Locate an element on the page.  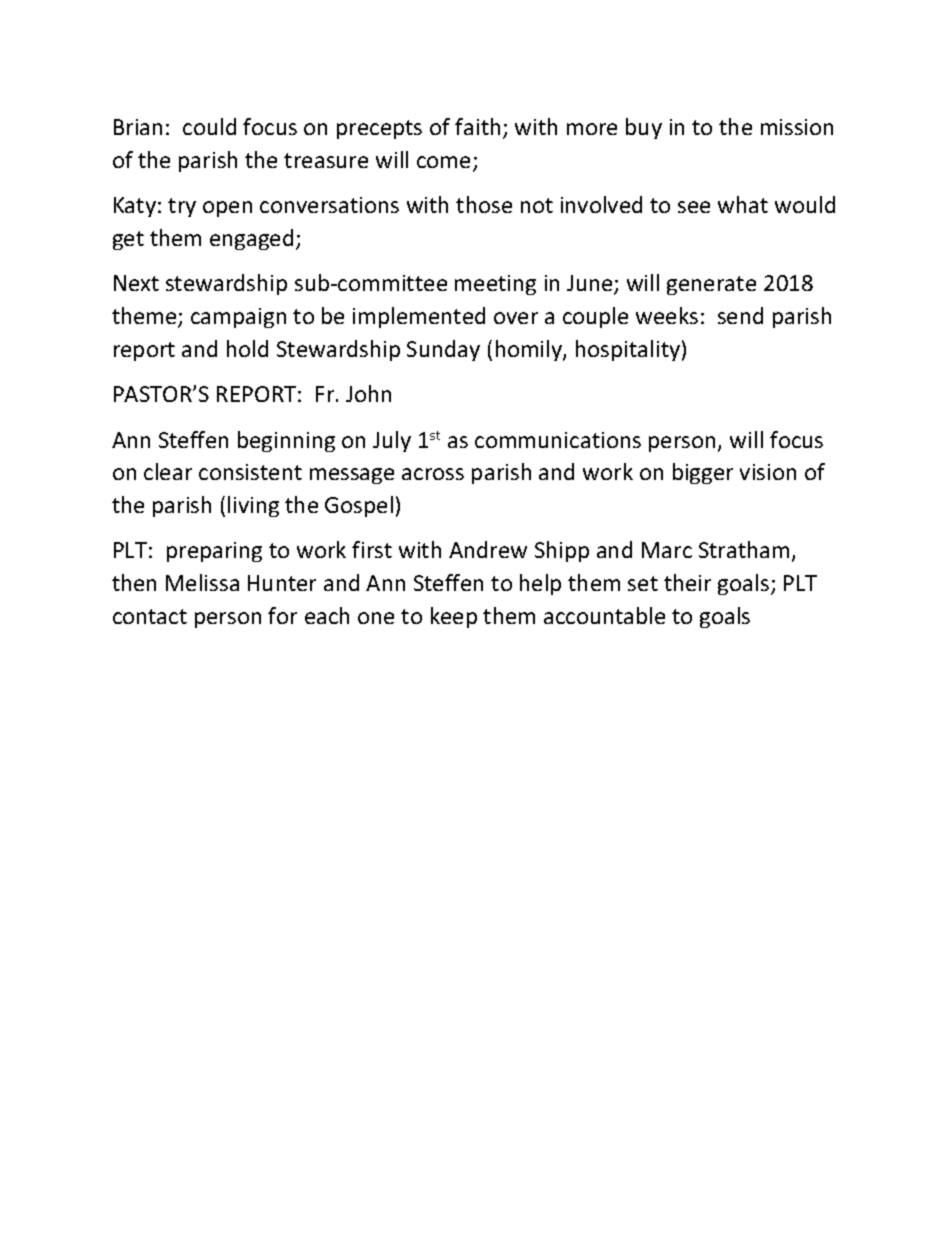
across is located at coordinates (433, 474).
